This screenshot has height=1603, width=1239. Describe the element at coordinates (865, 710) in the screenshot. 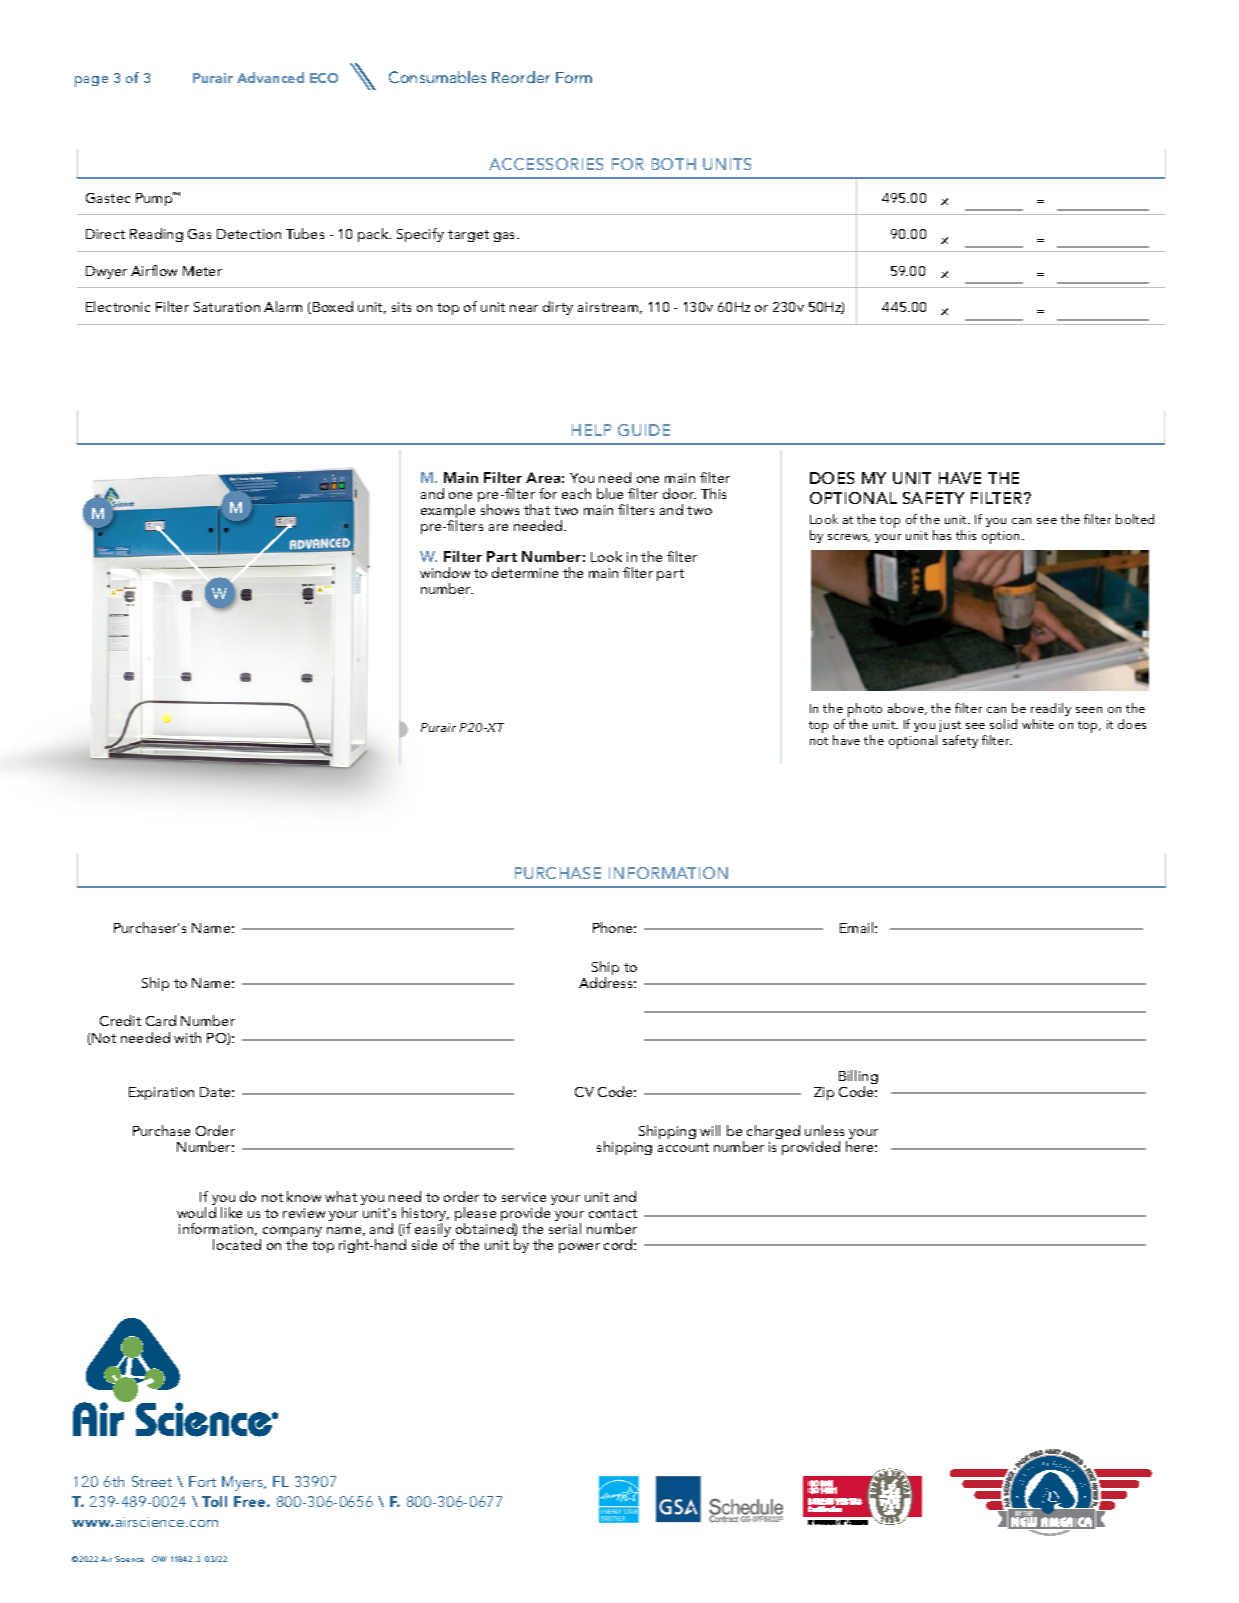

I see `photo` at that location.
